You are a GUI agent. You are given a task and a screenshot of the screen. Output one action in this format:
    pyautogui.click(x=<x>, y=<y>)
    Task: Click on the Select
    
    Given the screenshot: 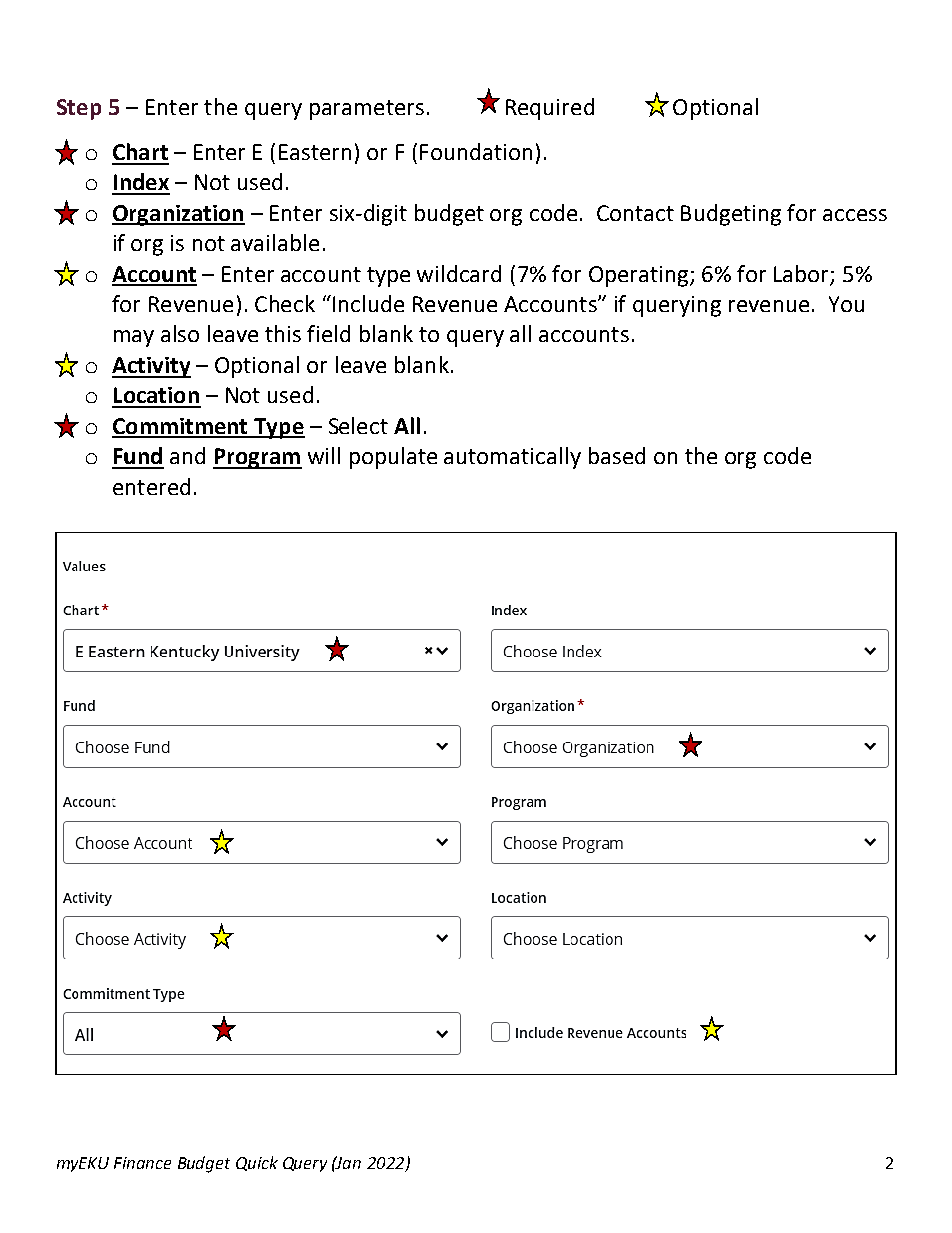 What is the action you would take?
    pyautogui.click(x=358, y=425)
